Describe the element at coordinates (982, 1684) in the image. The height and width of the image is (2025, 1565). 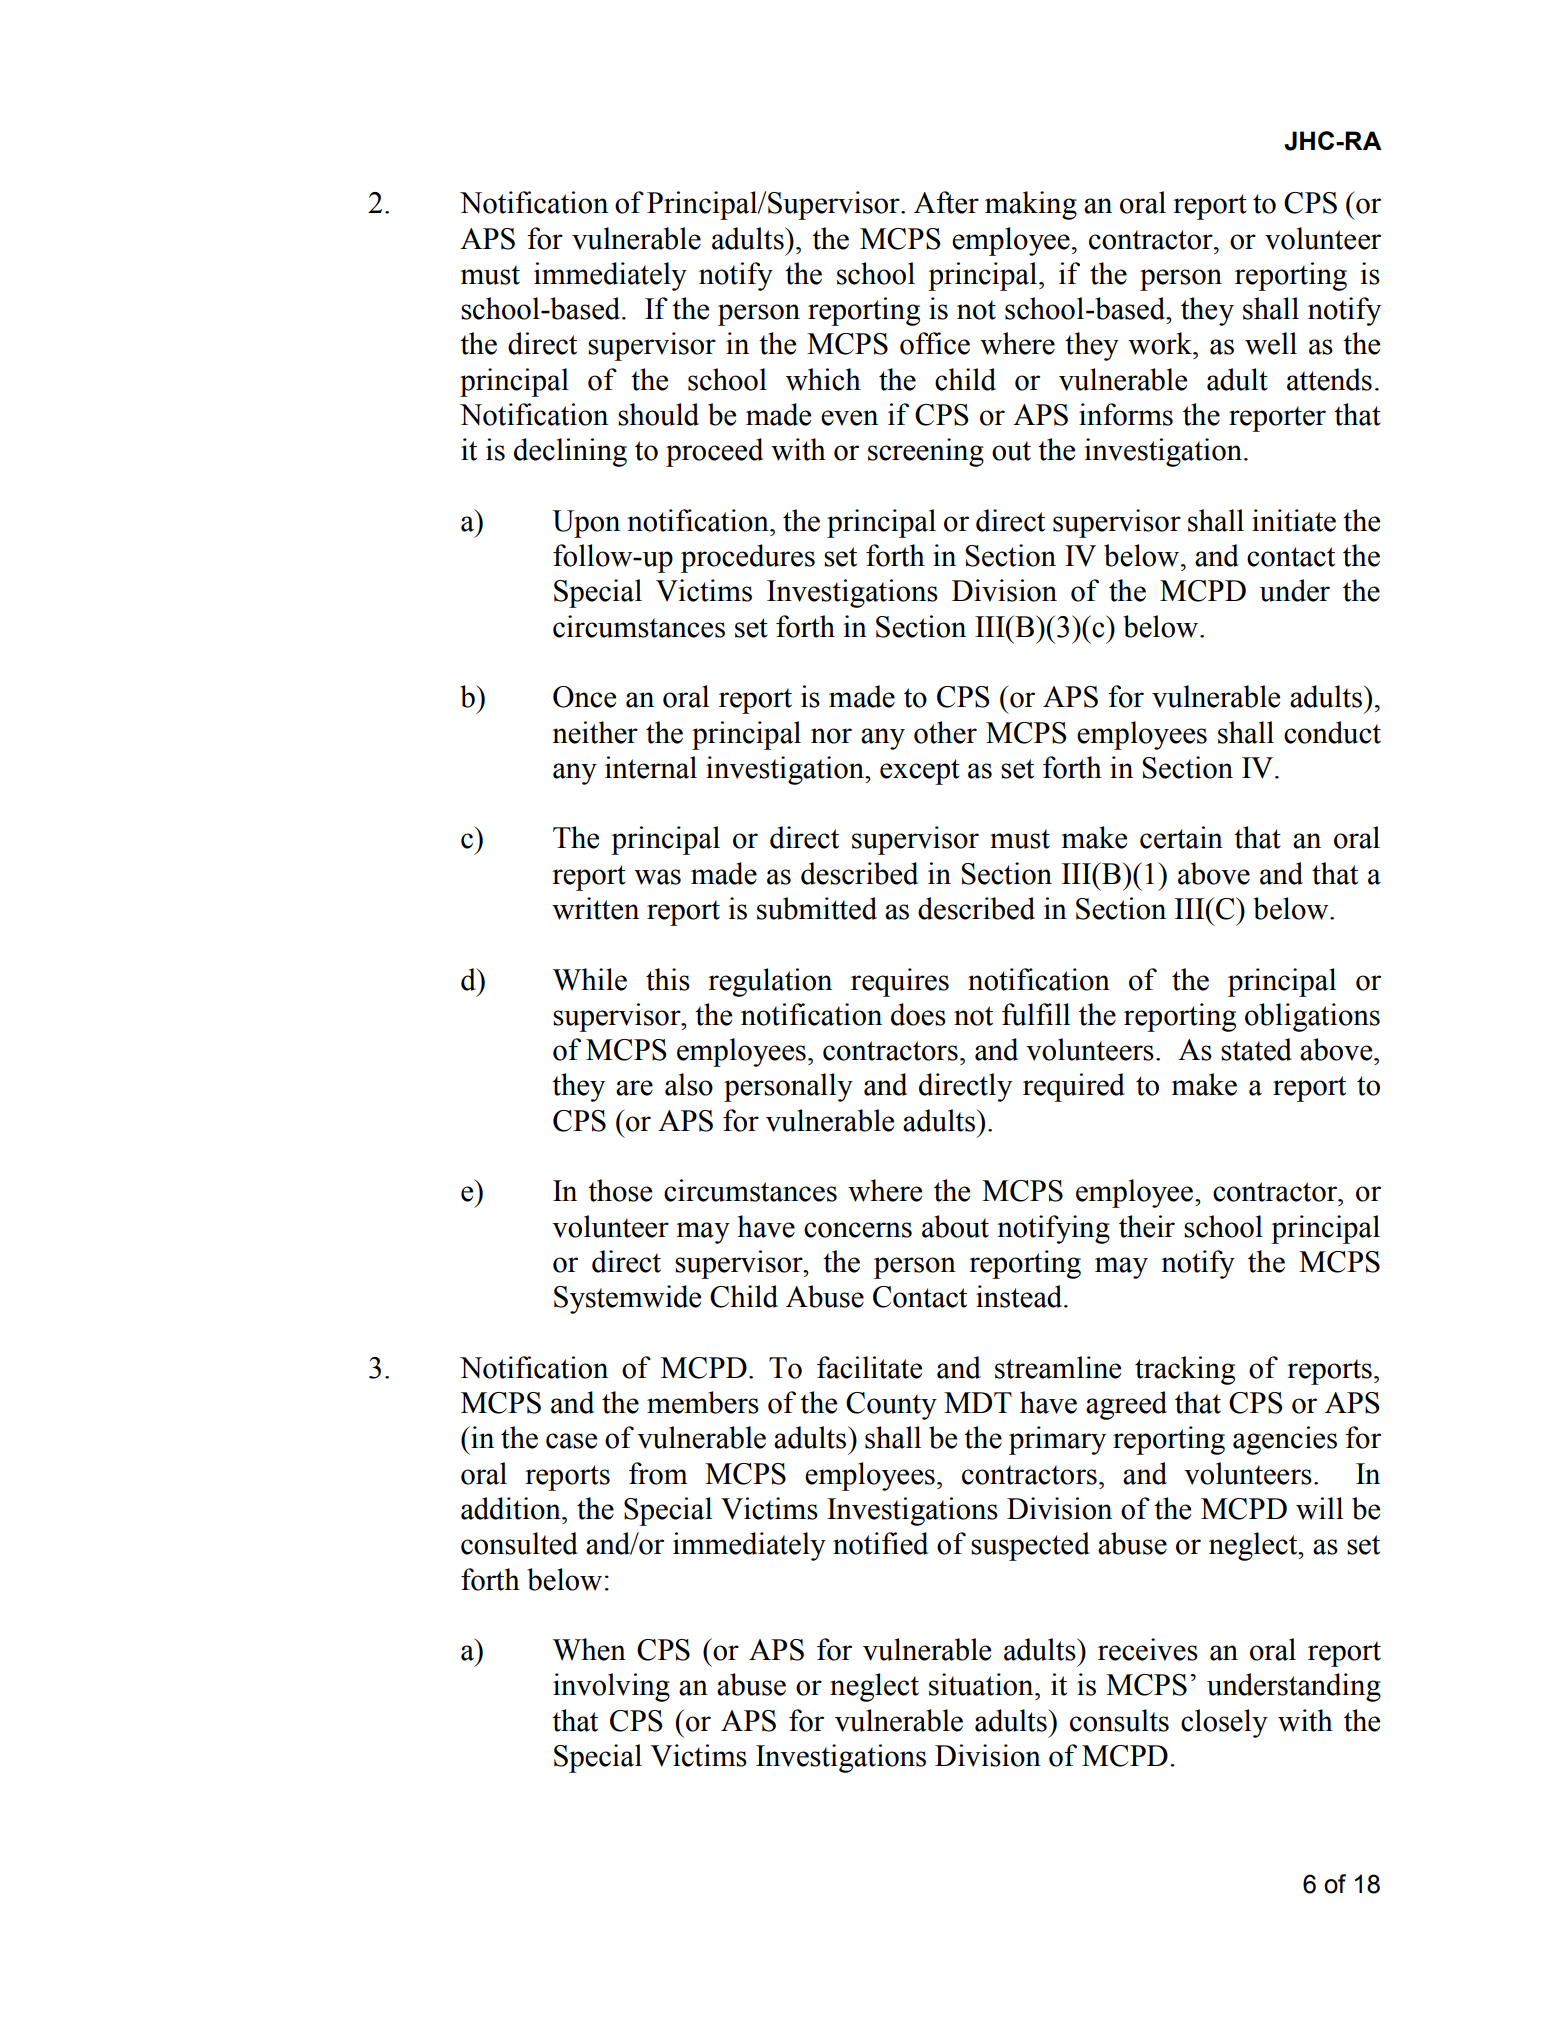
I see `situation` at that location.
